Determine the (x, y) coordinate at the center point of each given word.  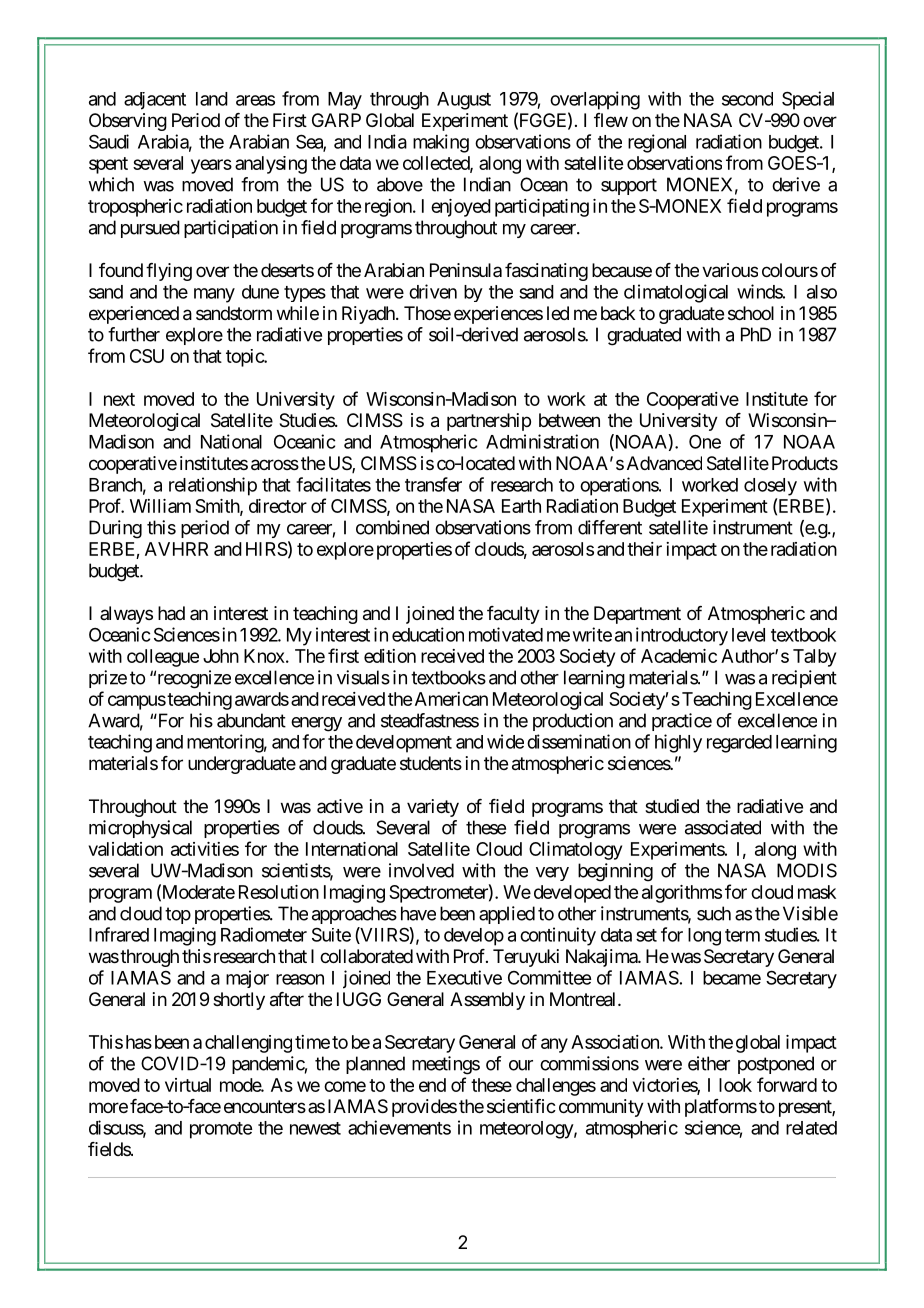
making (441, 143)
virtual (188, 1085)
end (432, 1085)
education (428, 634)
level (748, 635)
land (212, 99)
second (747, 99)
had (171, 613)
